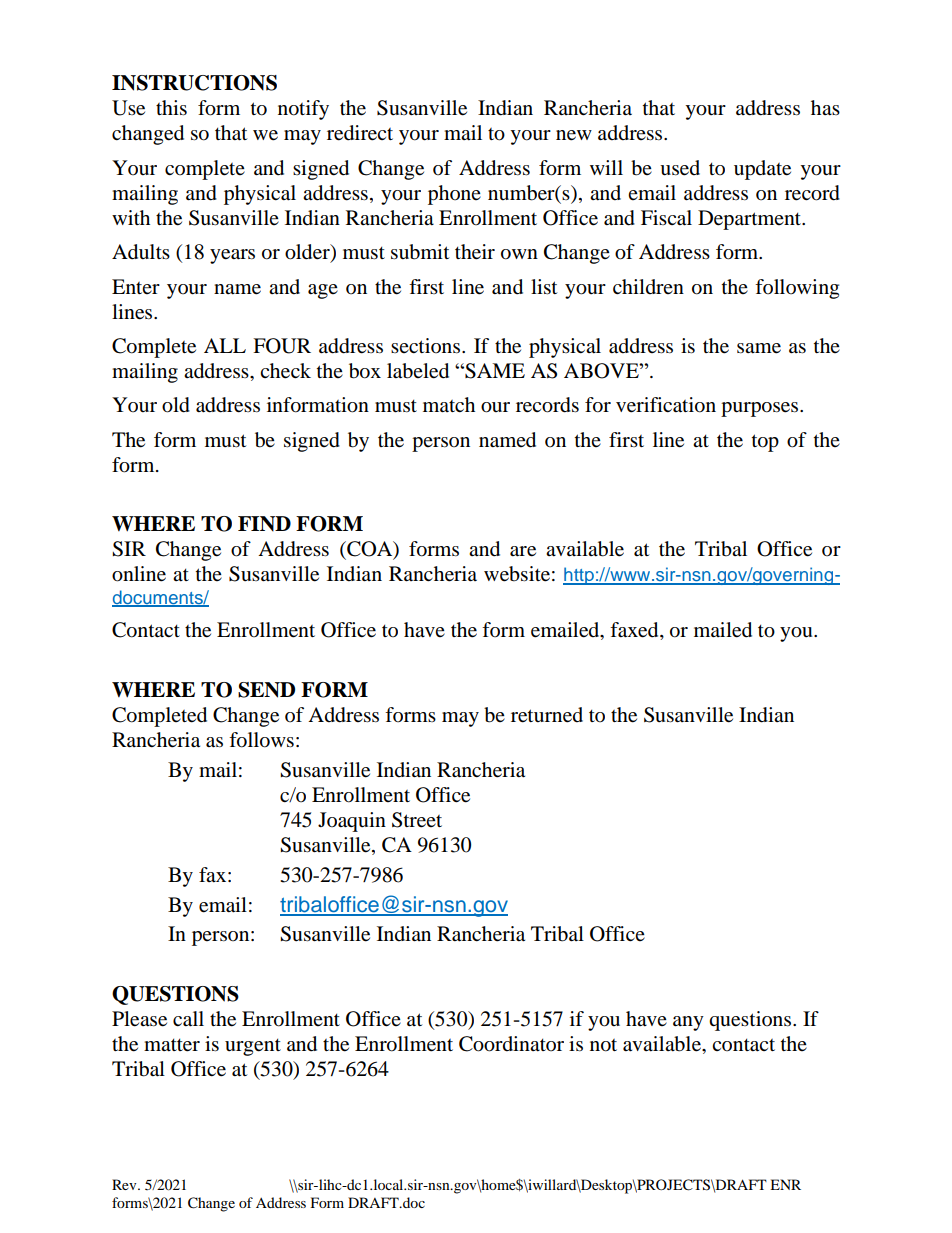 The image size is (952, 1233). What do you see at coordinates (574, 135) in the image?
I see `new` at bounding box center [574, 135].
